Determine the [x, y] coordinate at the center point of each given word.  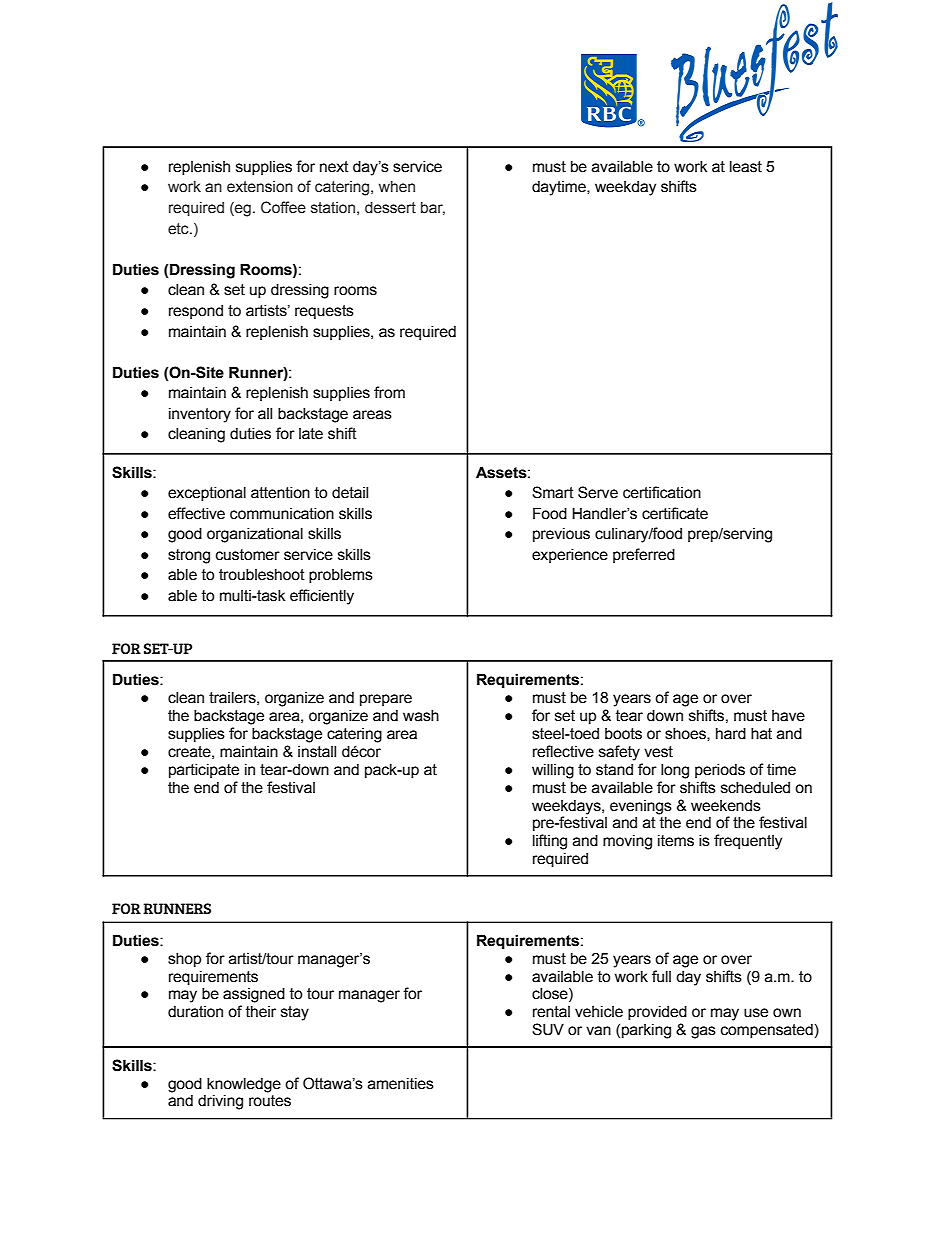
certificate [675, 513]
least [746, 167]
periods [720, 771]
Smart [553, 492]
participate [204, 771]
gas [703, 1032]
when [397, 187]
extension [260, 187]
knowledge [244, 1085]
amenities [401, 1084]
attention [280, 493]
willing [553, 771]
